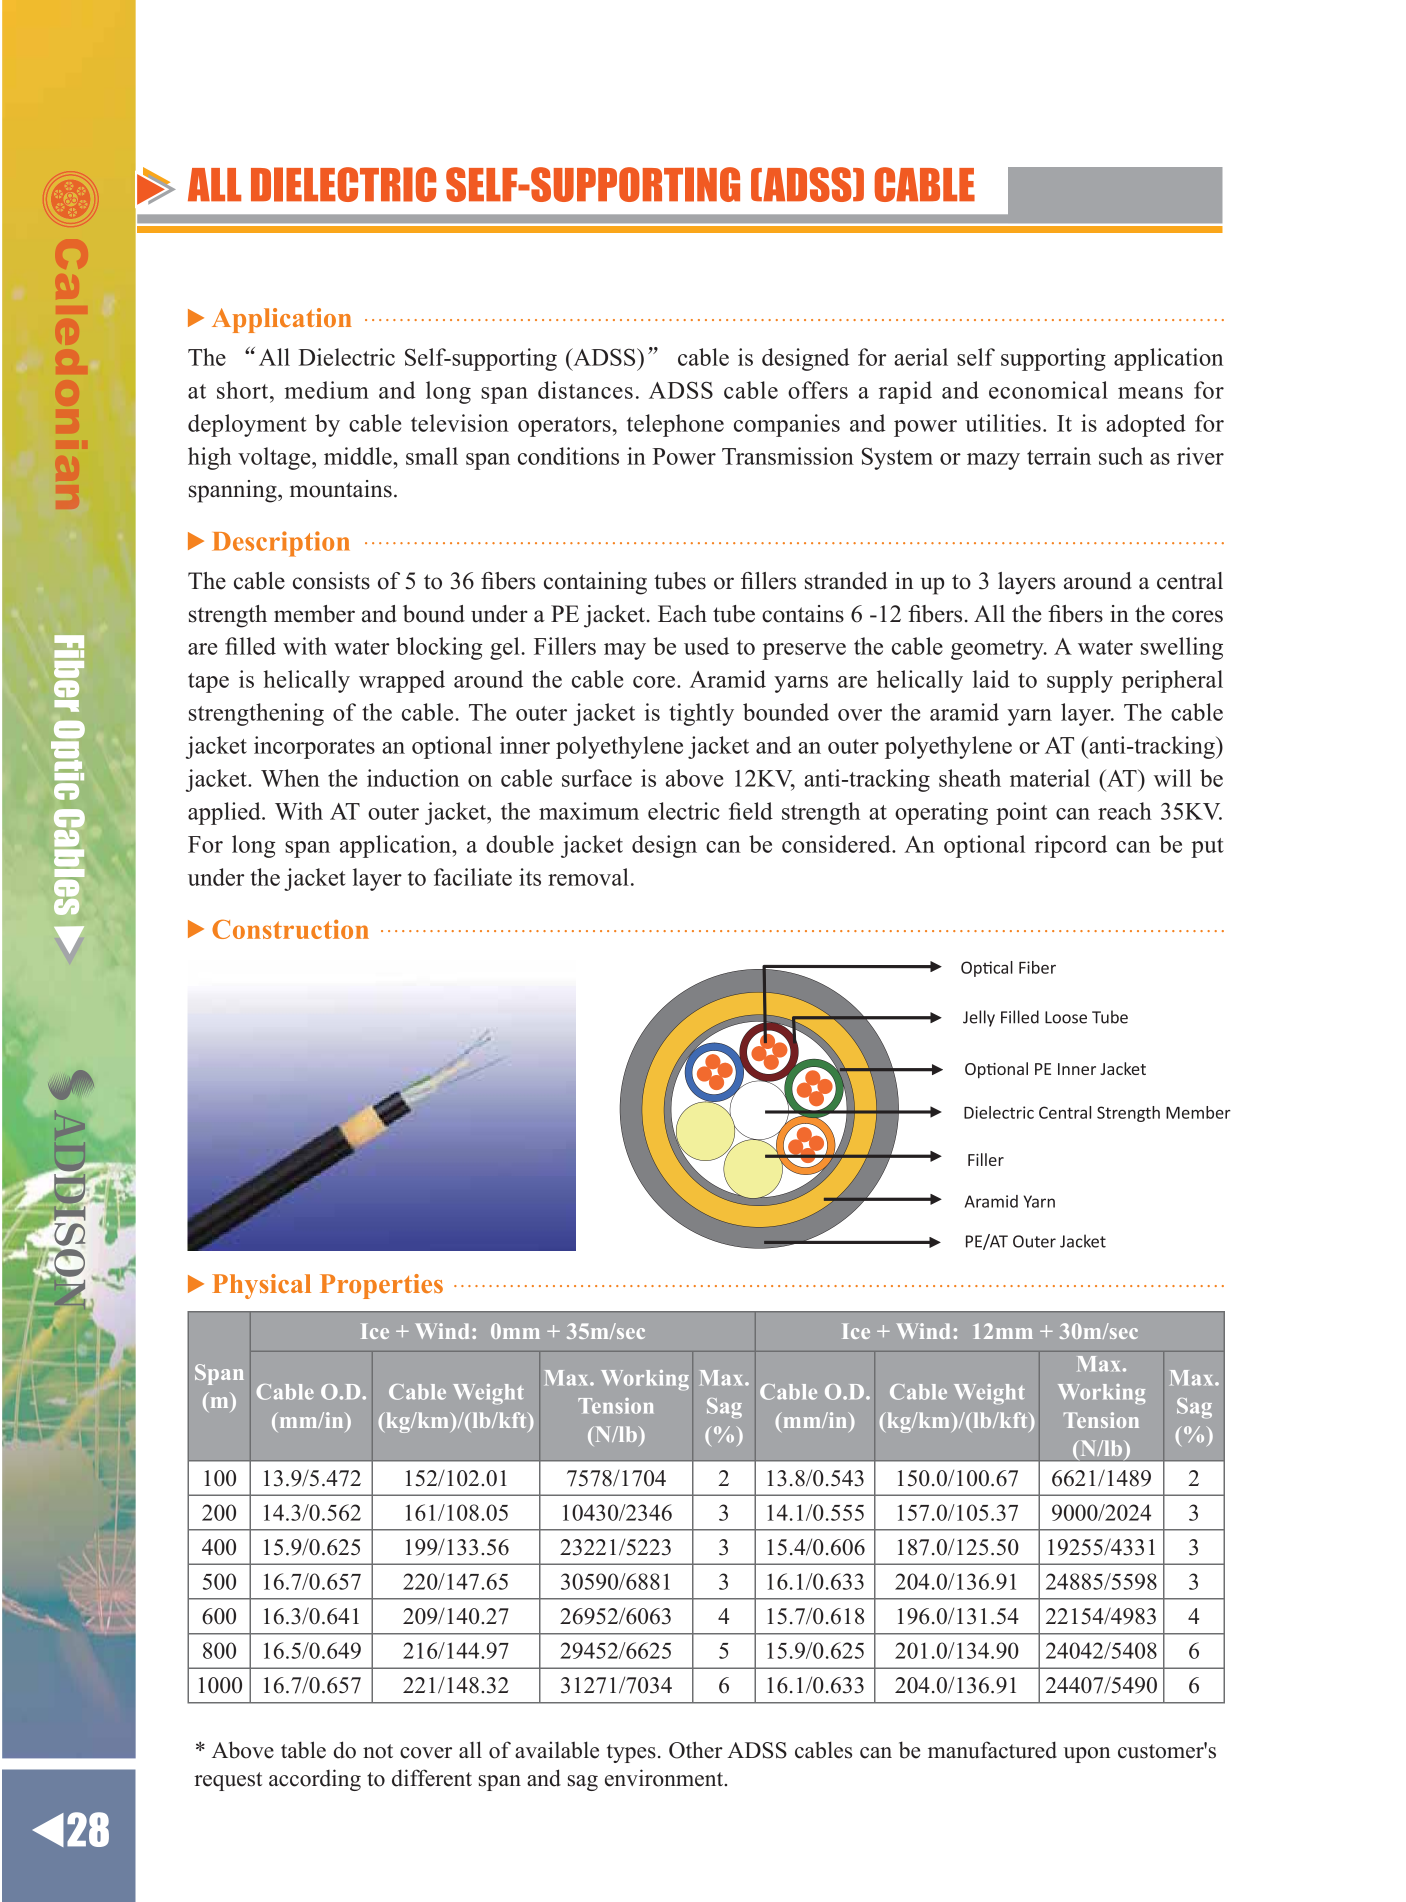 This screenshot has height=1902, width=1406. What do you see at coordinates (588, 877) in the screenshot?
I see `removal` at bounding box center [588, 877].
